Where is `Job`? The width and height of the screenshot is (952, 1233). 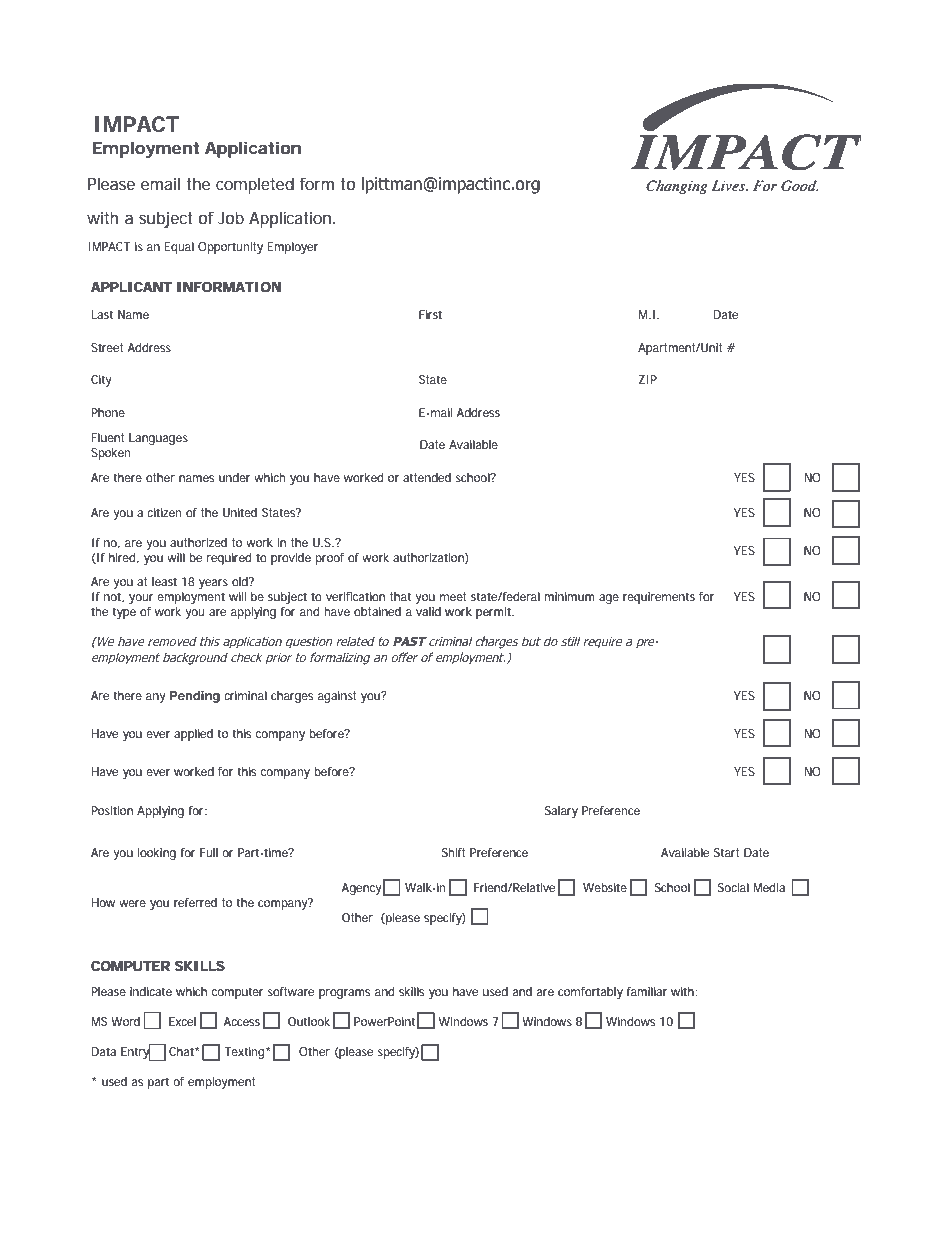
Job is located at coordinates (231, 217).
